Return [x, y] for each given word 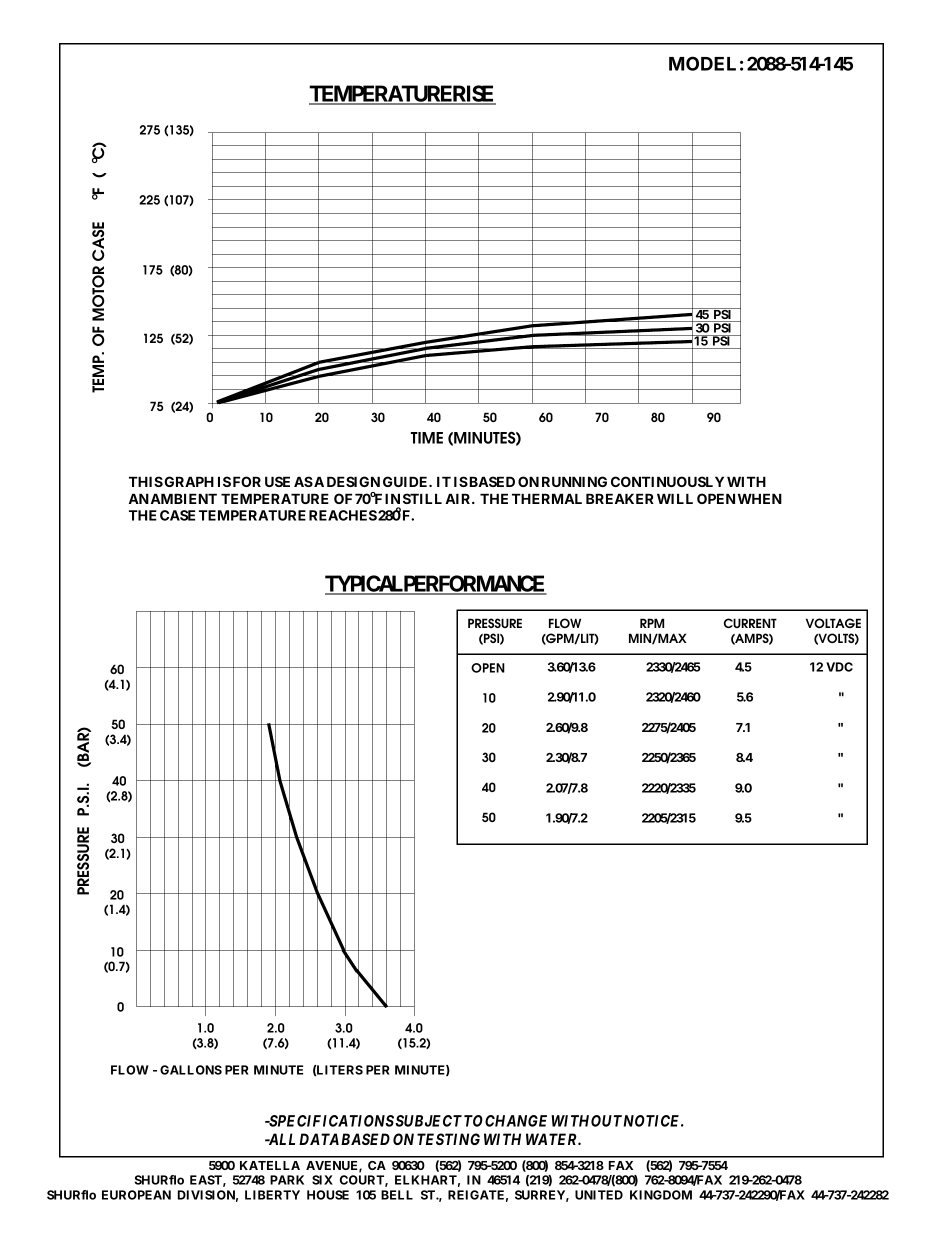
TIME [427, 438]
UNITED [599, 1195]
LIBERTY [272, 1195]
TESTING [448, 1139]
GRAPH [189, 481]
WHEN [760, 498]
